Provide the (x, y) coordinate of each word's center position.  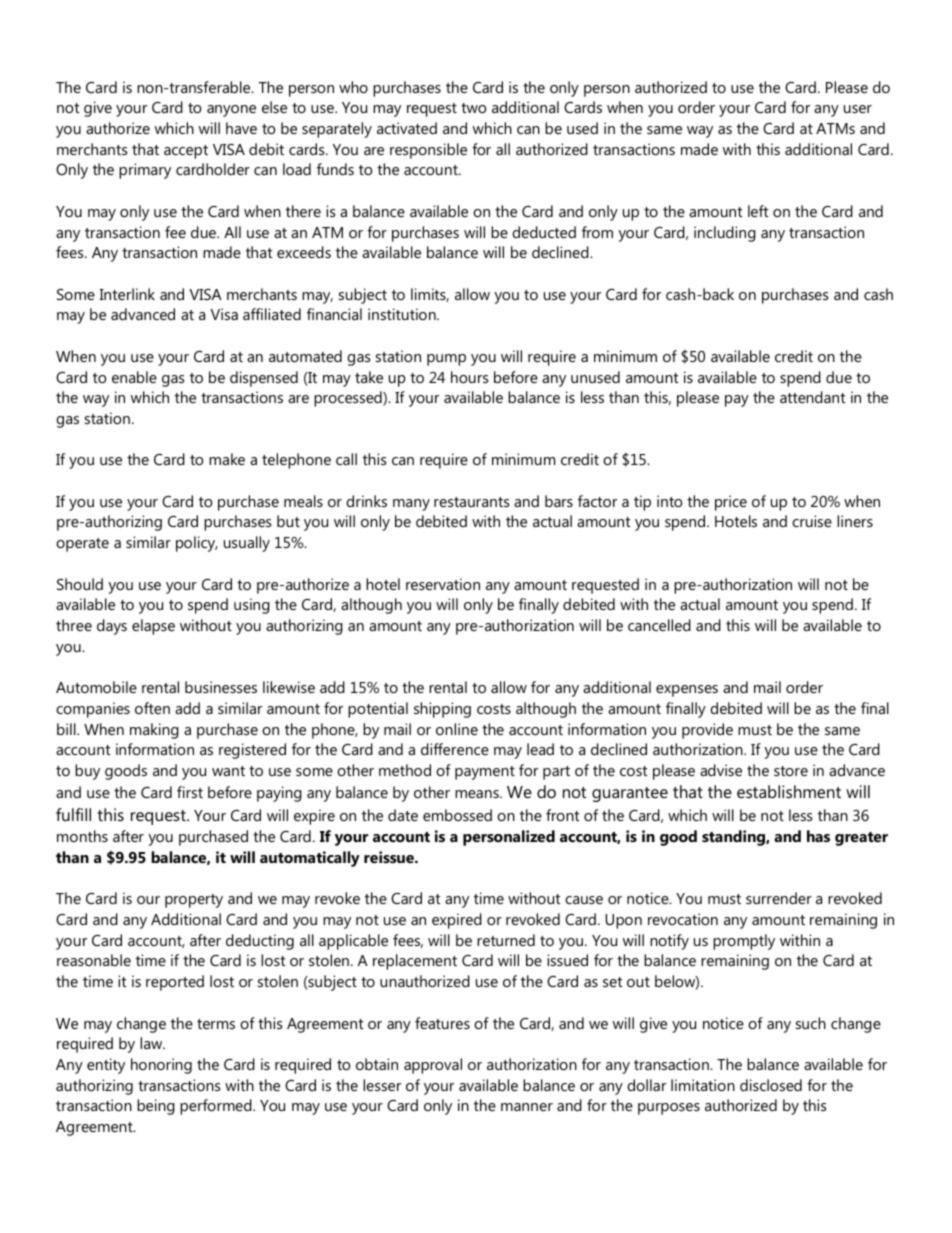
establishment (789, 791)
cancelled (659, 625)
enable (134, 377)
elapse (153, 627)
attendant (812, 397)
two (473, 108)
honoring (161, 1066)
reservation (443, 584)
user (858, 109)
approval (433, 1066)
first (190, 792)
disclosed (771, 1085)
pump (446, 360)
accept (186, 152)
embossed (457, 815)
